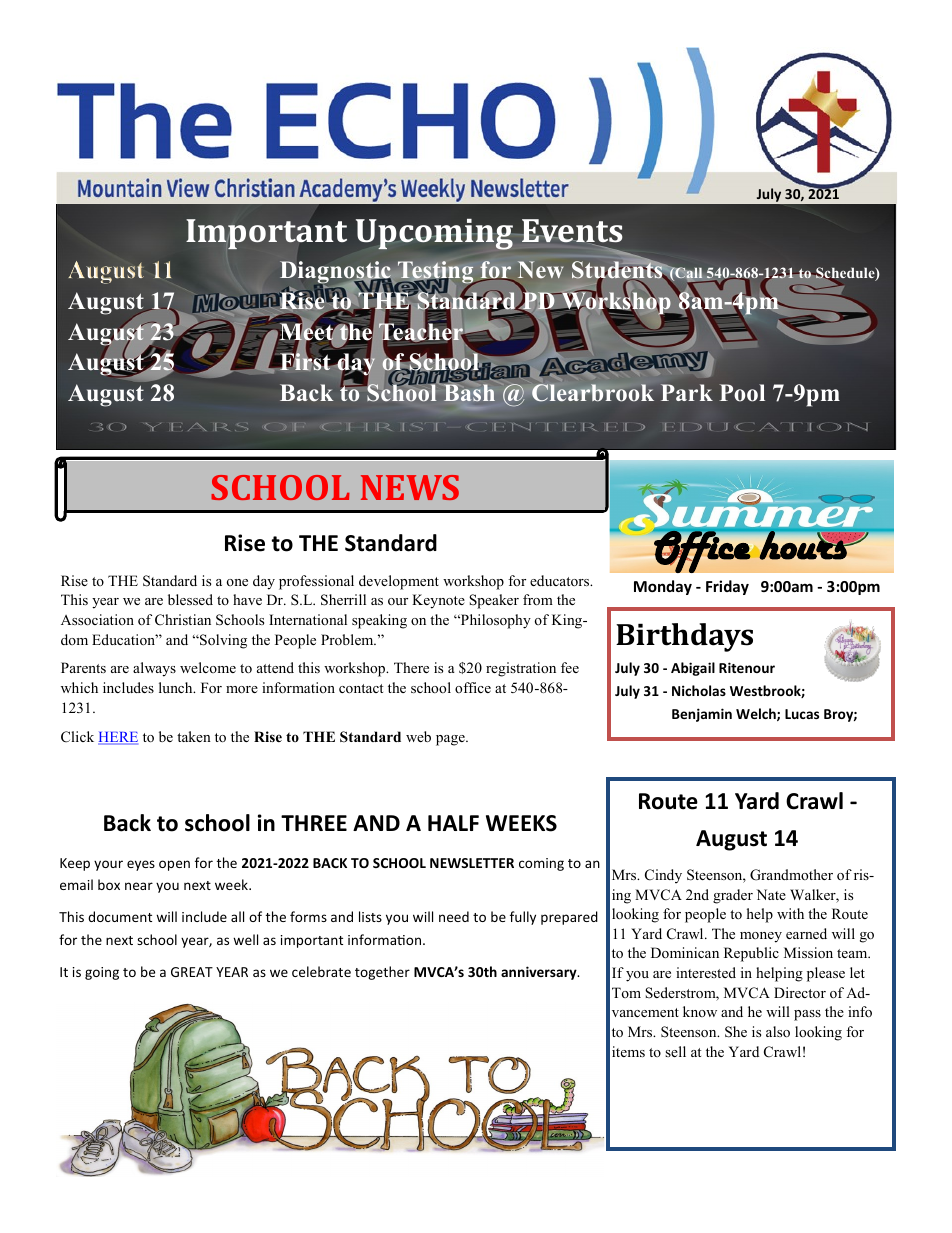 This document has width=952, height=1233. What do you see at coordinates (540, 973) in the document?
I see `anniversary` at bounding box center [540, 973].
